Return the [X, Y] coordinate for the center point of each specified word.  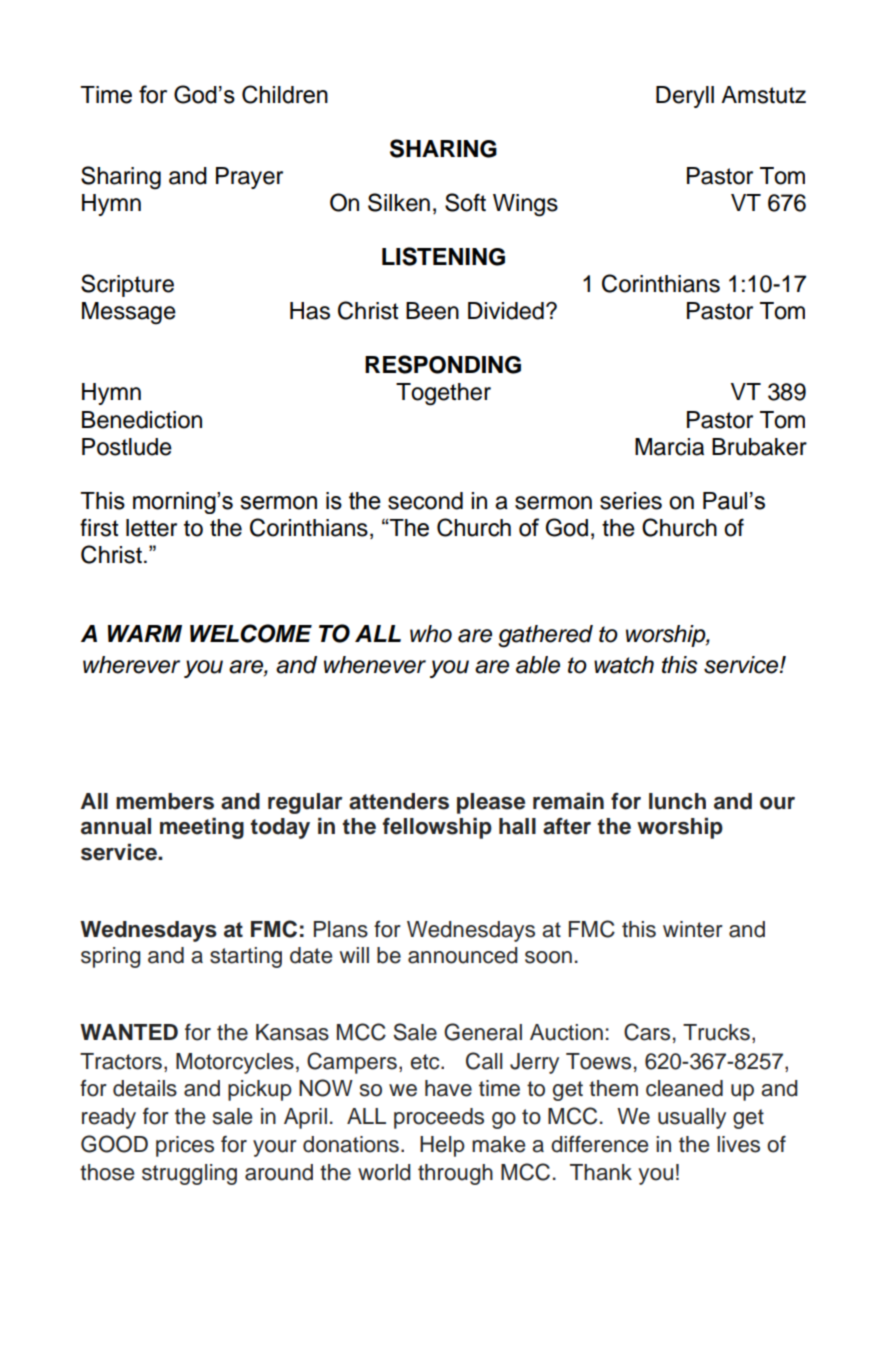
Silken [399, 202]
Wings [525, 205]
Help [442, 1146]
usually [692, 1118]
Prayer [249, 178]
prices [185, 1146]
